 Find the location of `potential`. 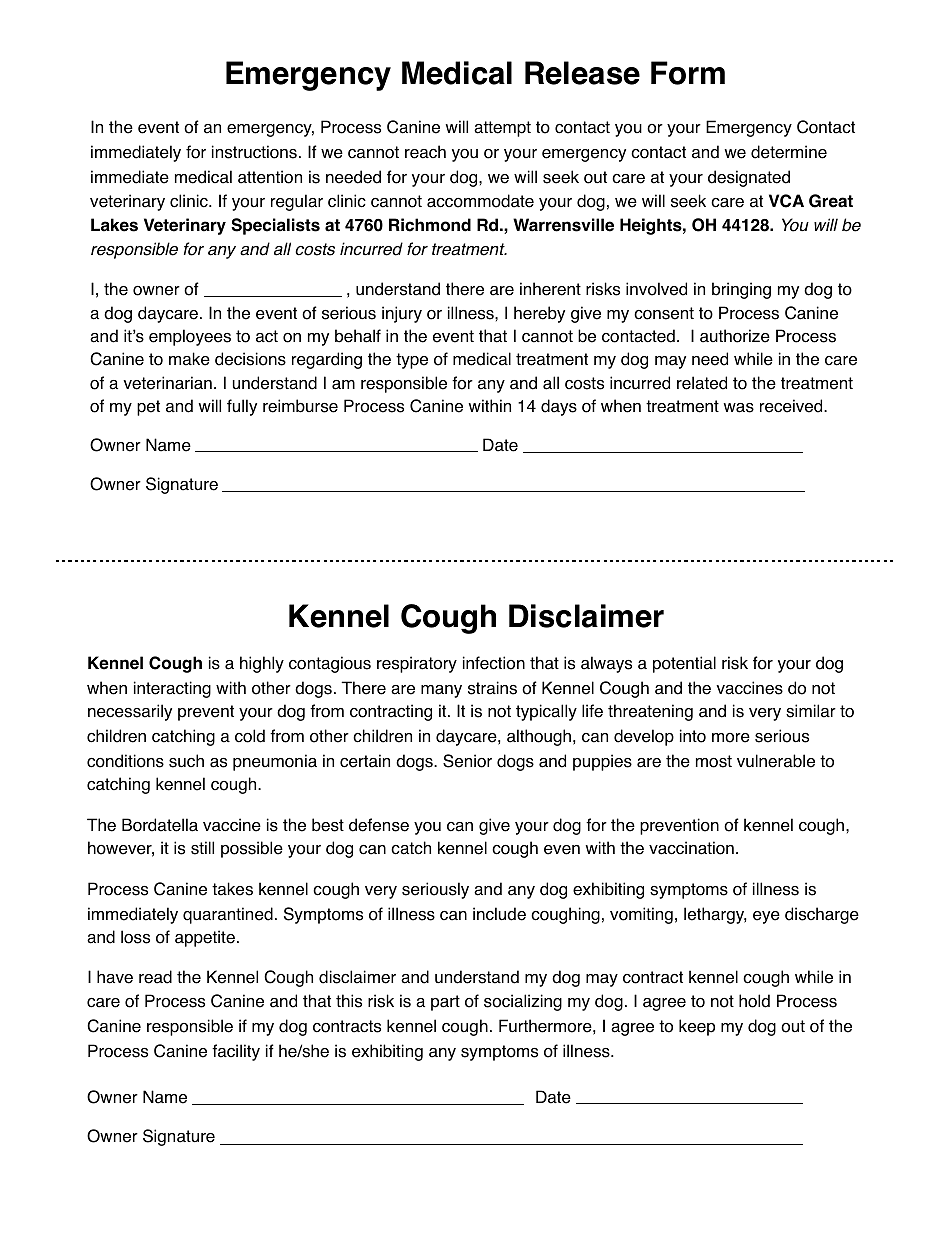

potential is located at coordinates (684, 664).
